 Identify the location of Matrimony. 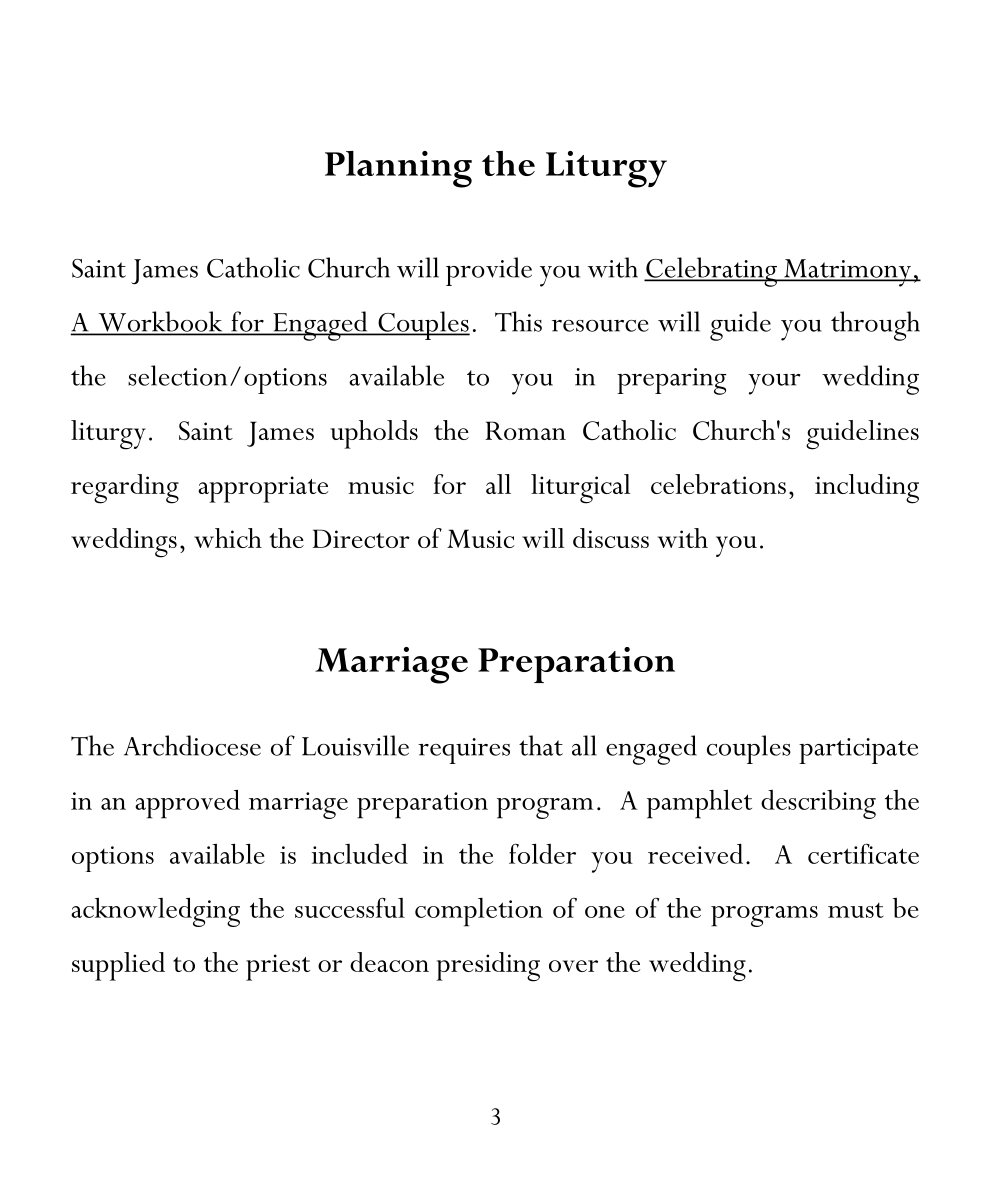
(847, 273).
